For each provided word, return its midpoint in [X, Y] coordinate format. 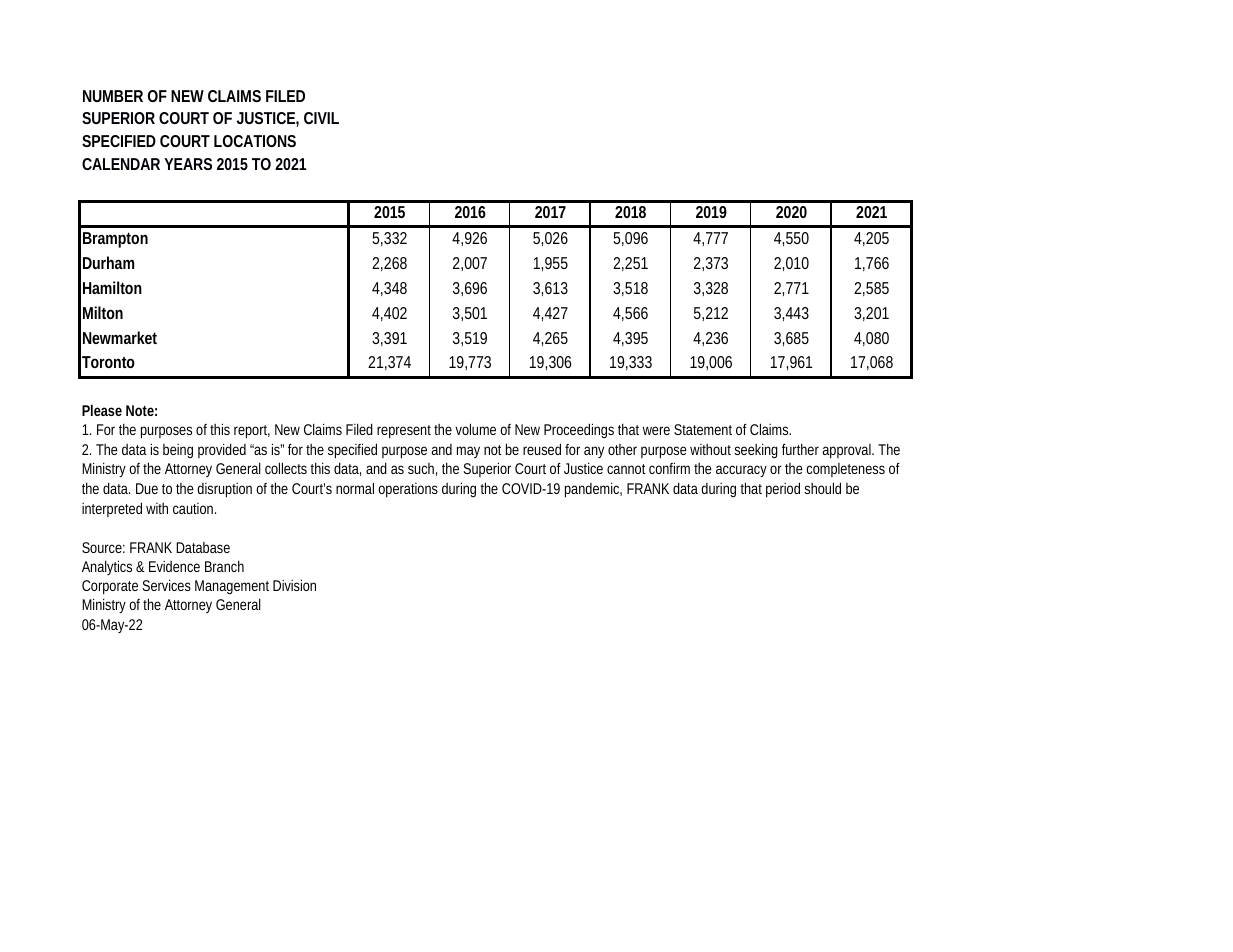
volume [475, 429]
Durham [108, 262]
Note [140, 410]
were [656, 430]
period [783, 490]
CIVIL [321, 118]
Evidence [174, 566]
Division [294, 585]
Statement [703, 429]
